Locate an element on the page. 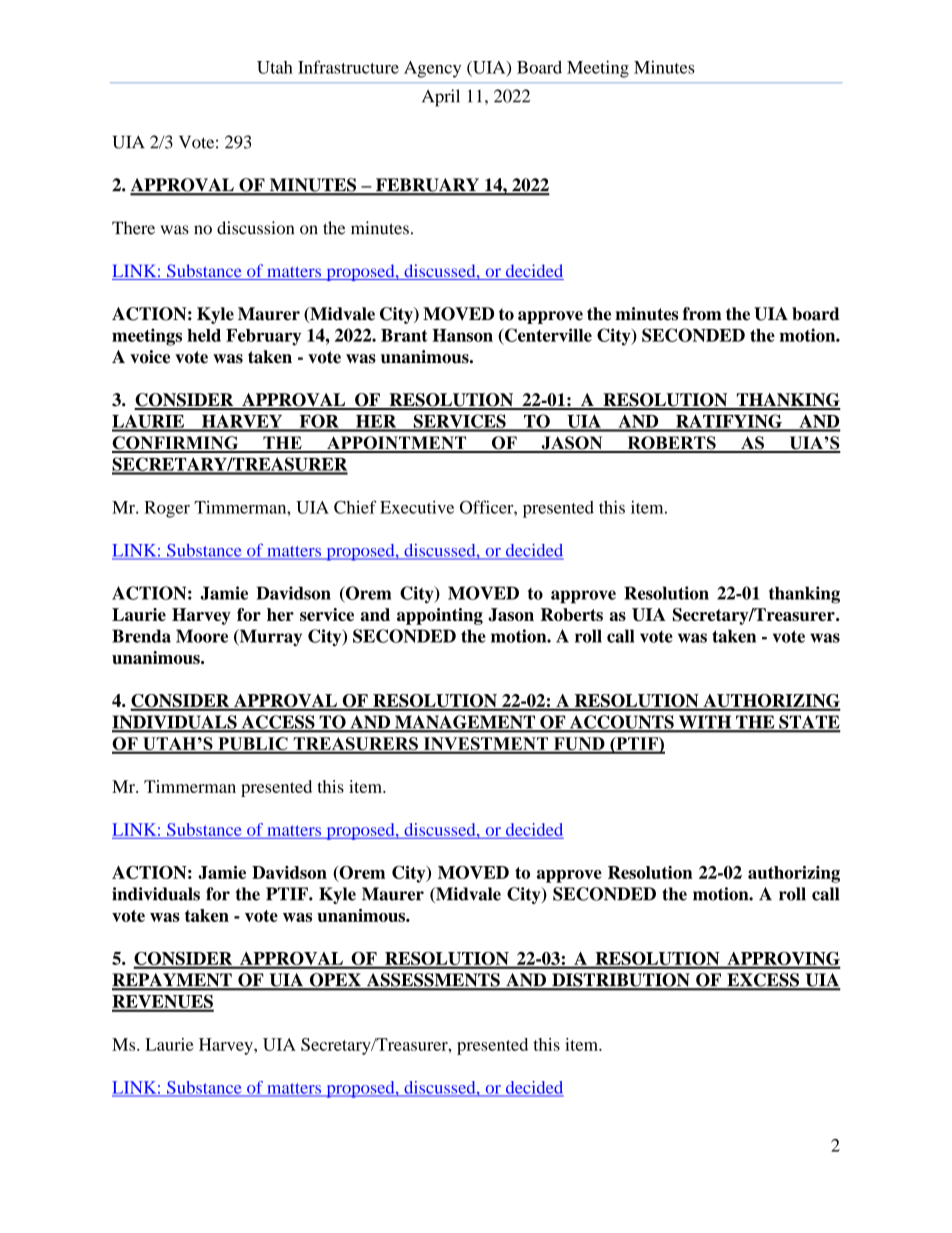 The image size is (952, 1233). ACCOUNTS is located at coordinates (622, 723).
